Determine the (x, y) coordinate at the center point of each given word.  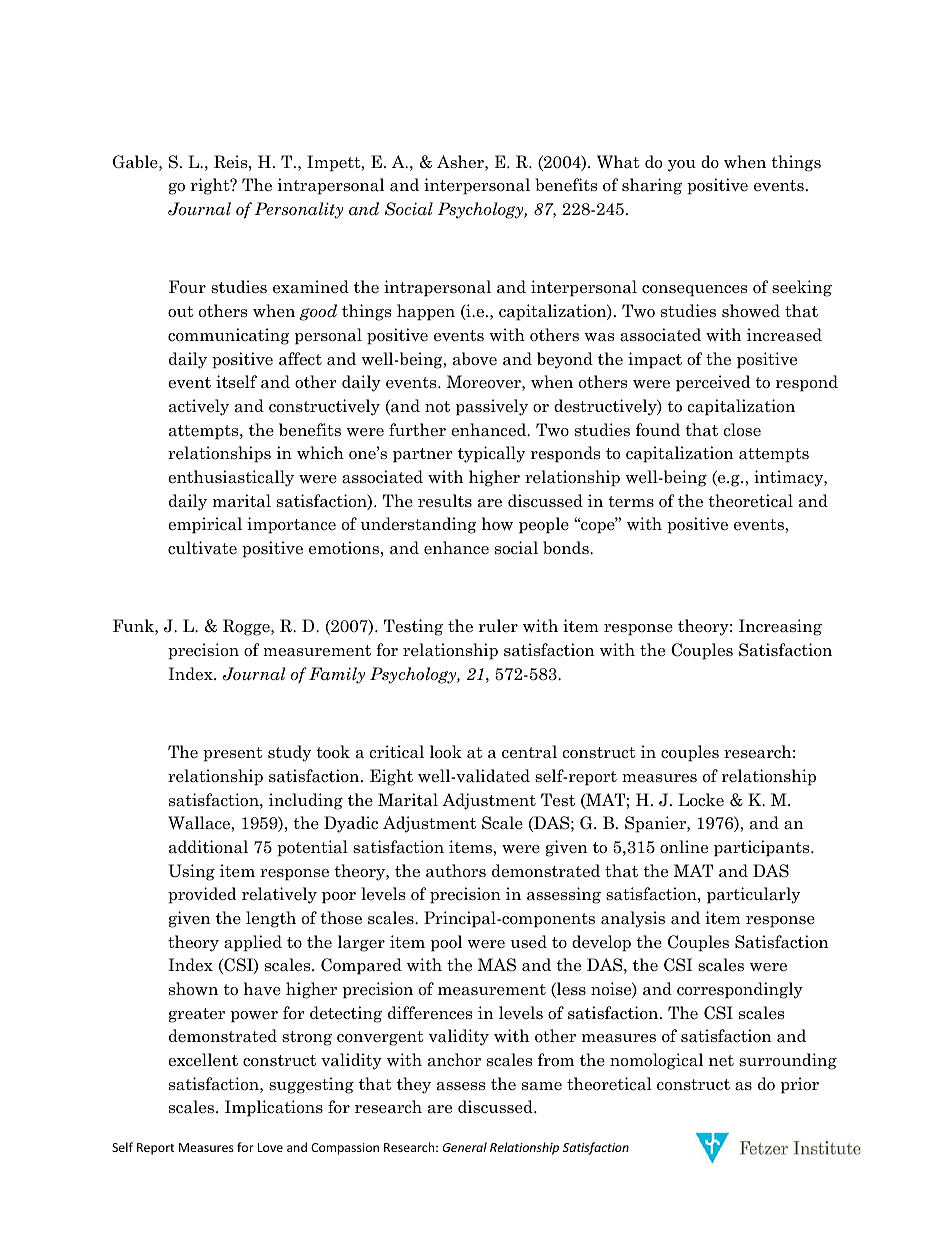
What (618, 162)
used (529, 941)
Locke (701, 800)
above (475, 359)
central (529, 752)
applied (253, 943)
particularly (753, 895)
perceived (713, 383)
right (211, 186)
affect (300, 359)
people (544, 525)
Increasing (780, 627)
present (232, 754)
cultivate (202, 548)
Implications (274, 1108)
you (682, 166)
